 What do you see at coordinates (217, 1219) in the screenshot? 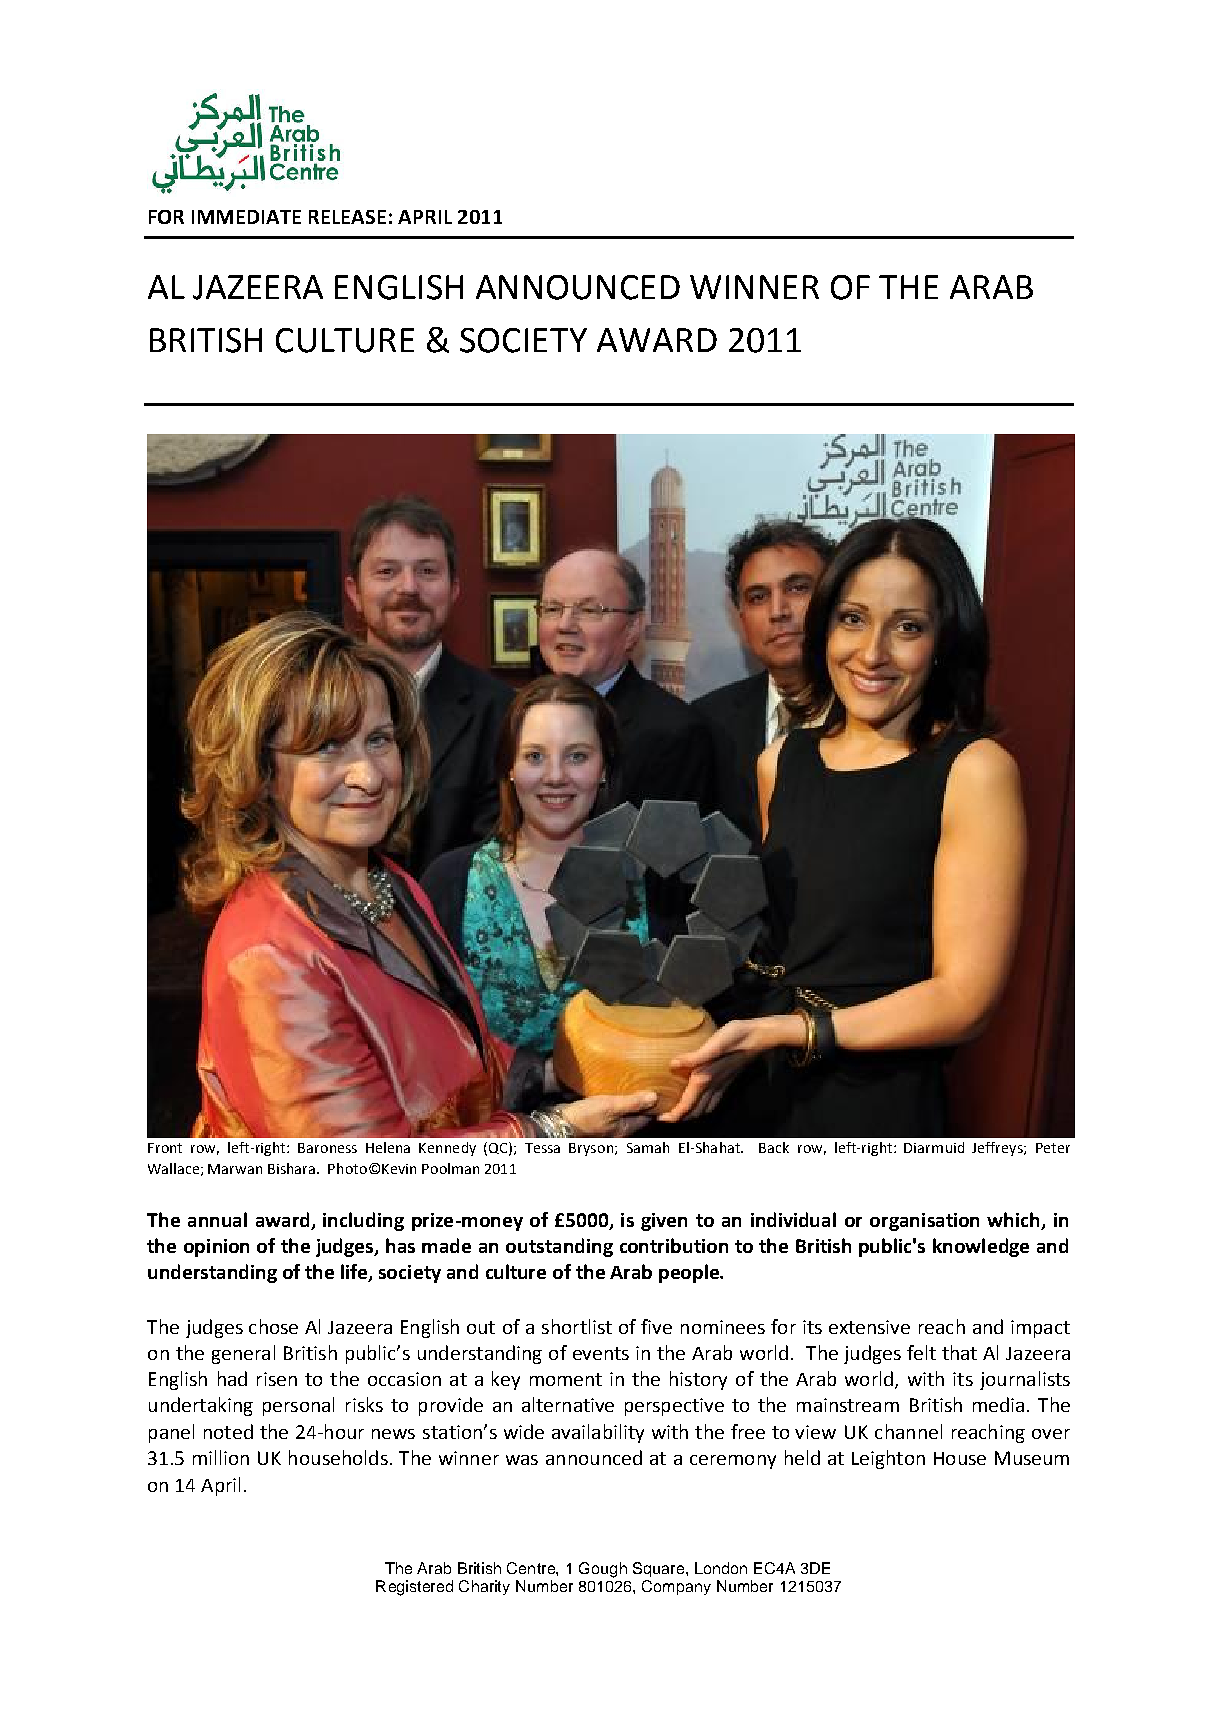
I see `annual` at bounding box center [217, 1219].
